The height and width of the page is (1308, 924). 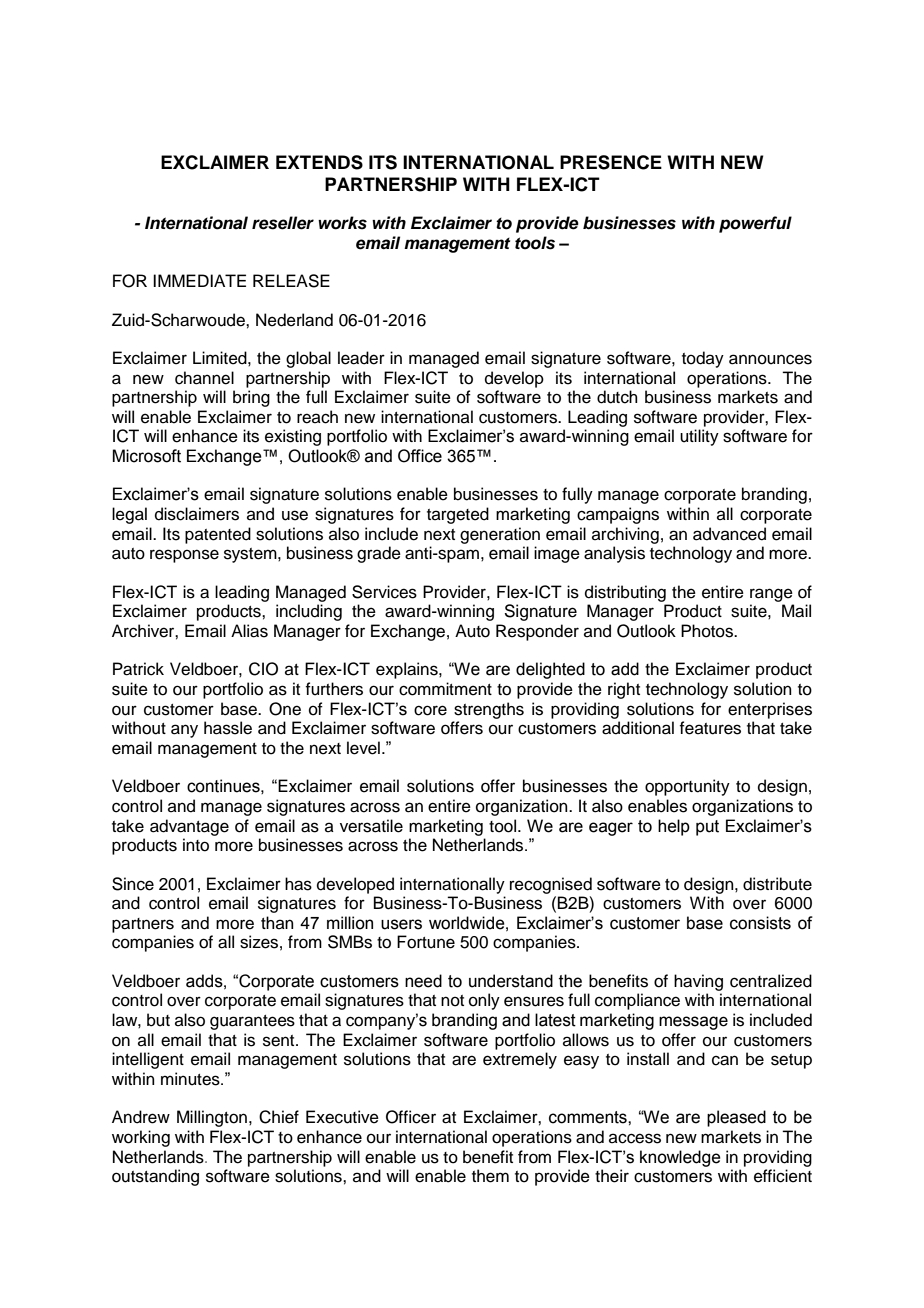 What do you see at coordinates (342, 223) in the page?
I see `works` at bounding box center [342, 223].
